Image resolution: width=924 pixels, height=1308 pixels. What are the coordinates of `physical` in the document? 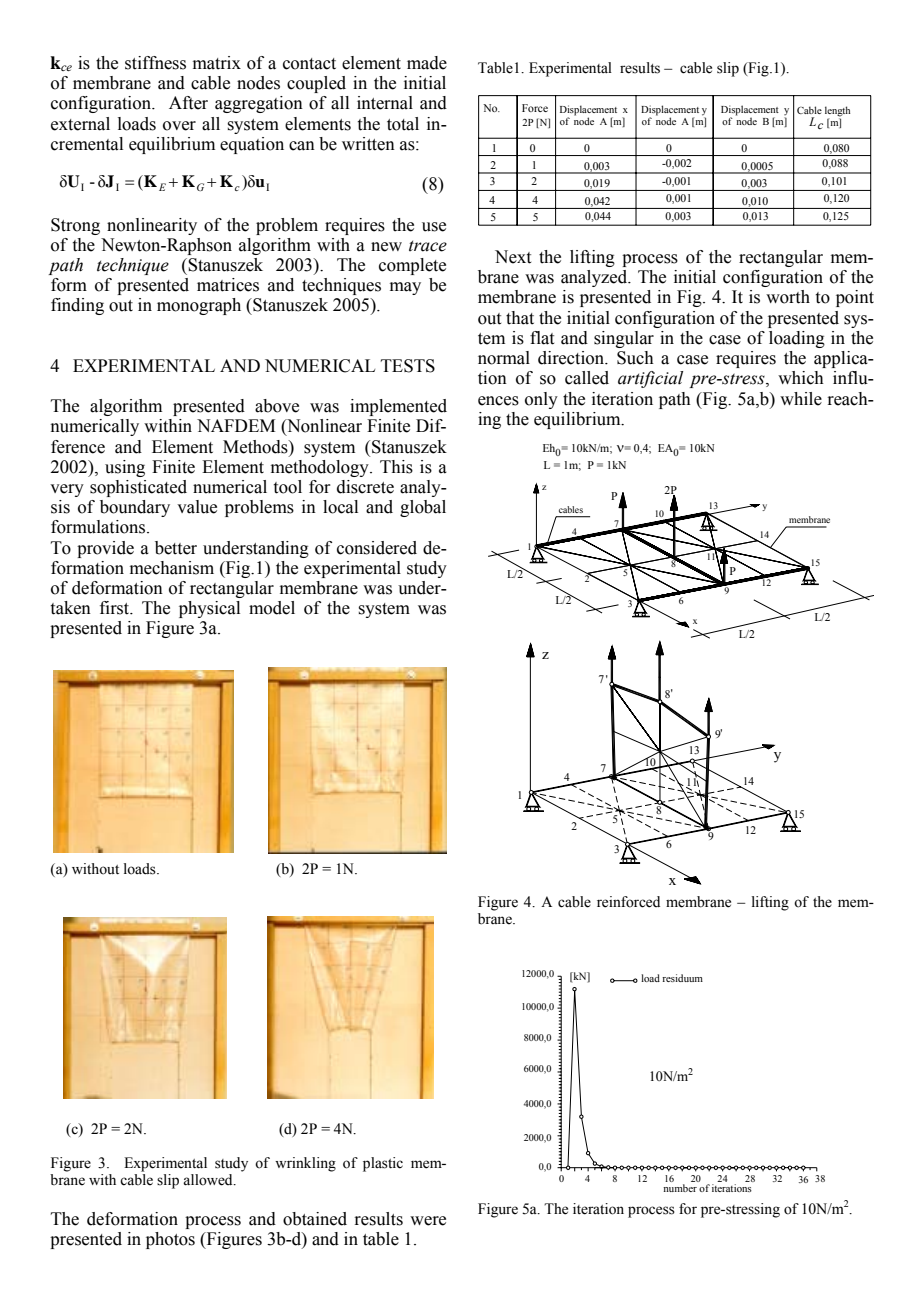 It's located at (209, 609).
